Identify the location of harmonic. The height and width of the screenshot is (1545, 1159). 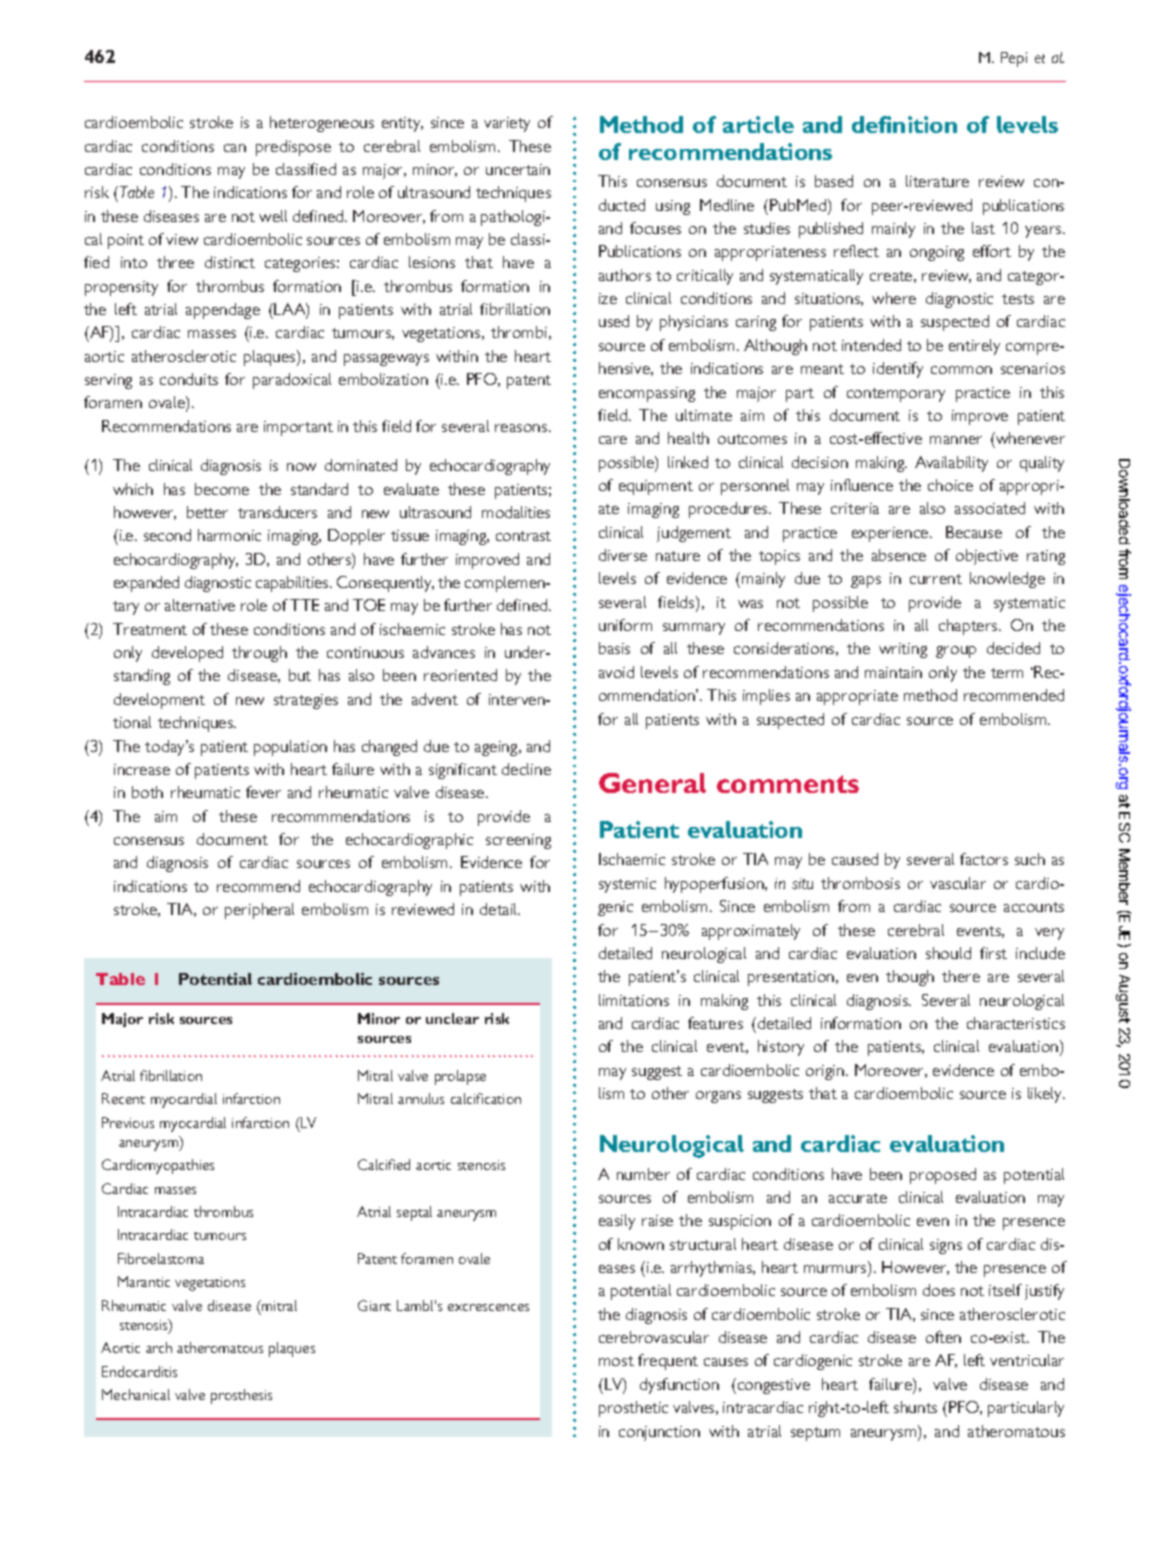
(229, 535).
